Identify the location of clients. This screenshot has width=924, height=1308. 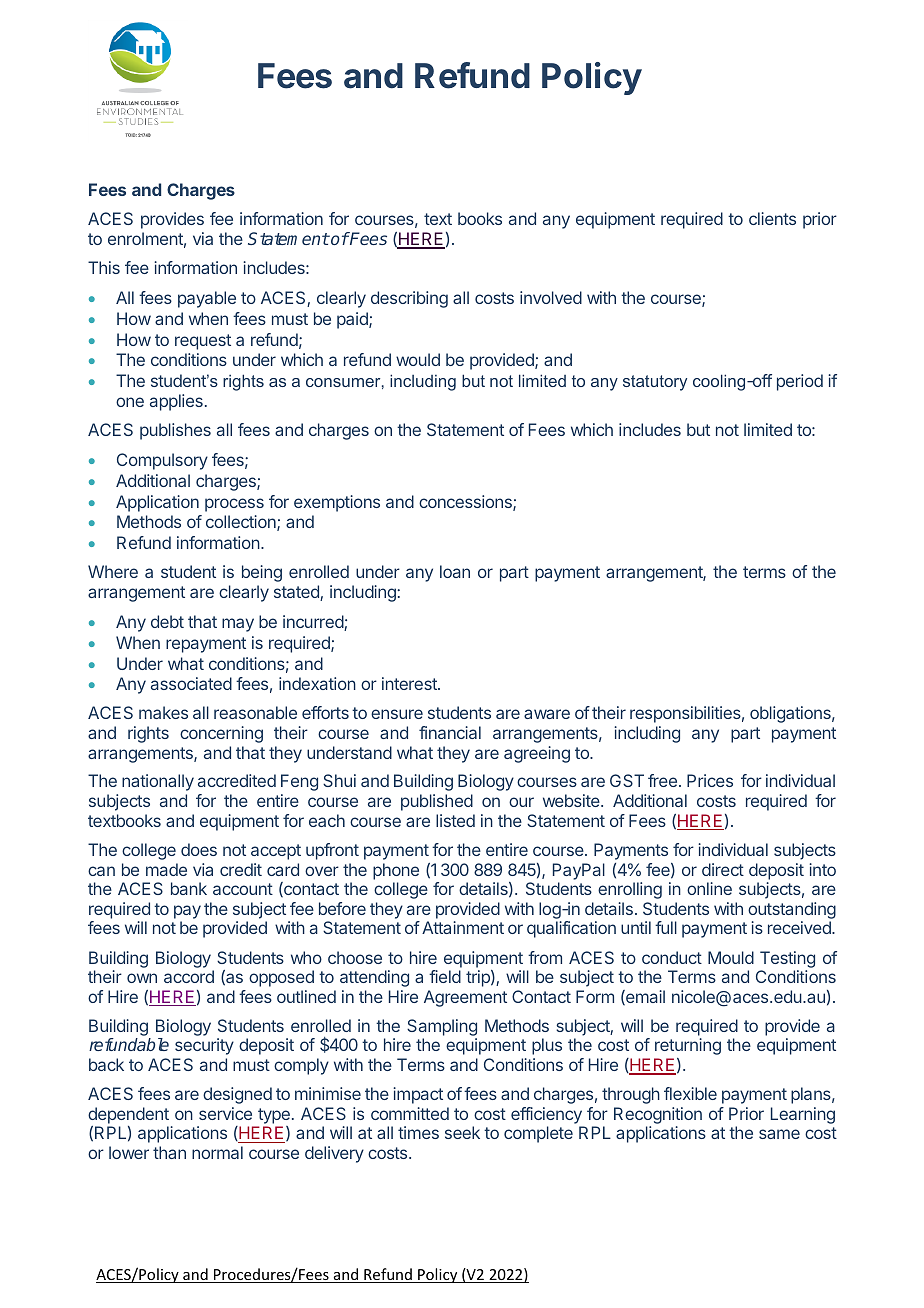
(772, 218).
